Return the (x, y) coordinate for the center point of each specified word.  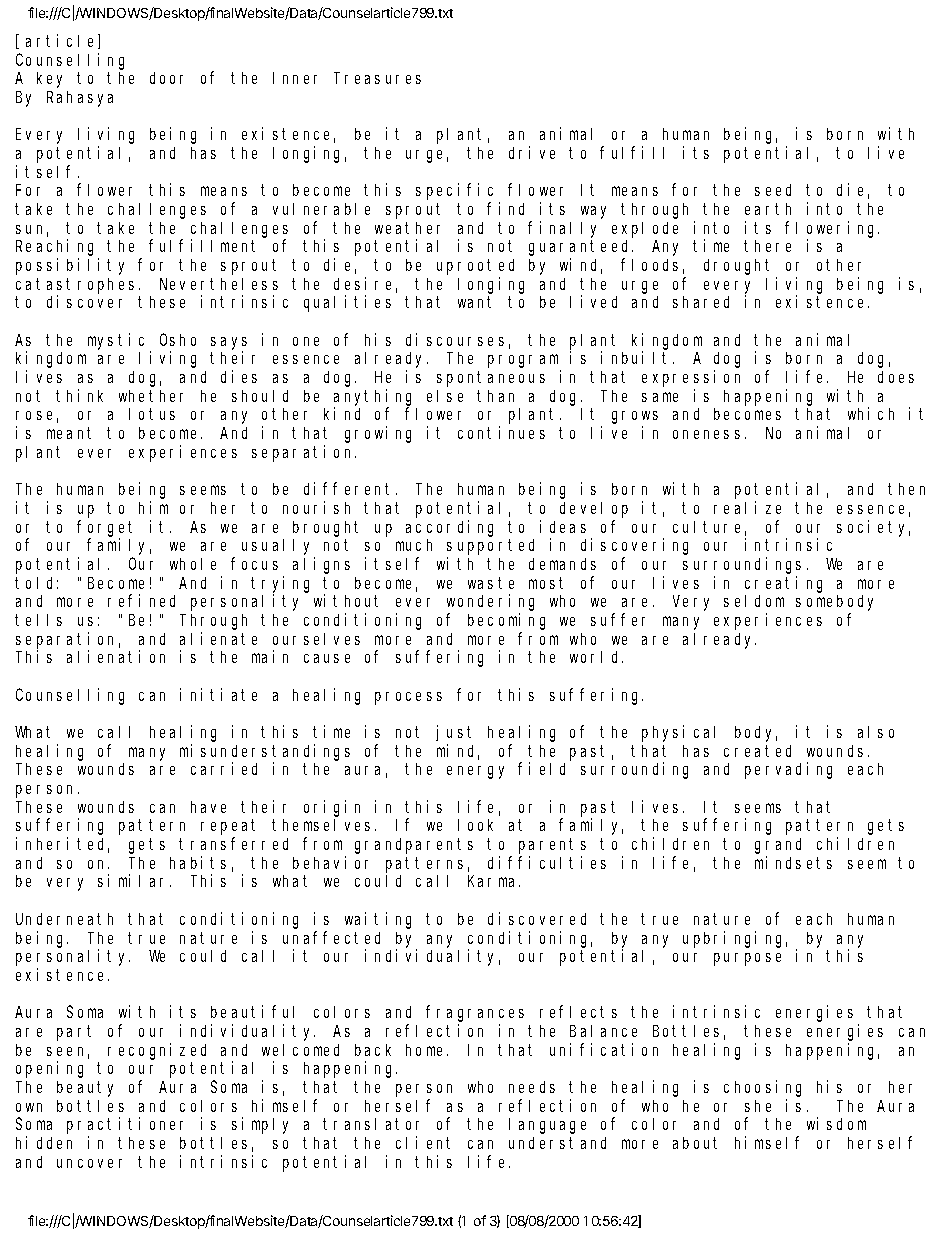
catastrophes (78, 286)
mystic (116, 341)
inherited (62, 845)
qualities (347, 303)
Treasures (378, 78)
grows (635, 417)
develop (594, 510)
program (523, 361)
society (873, 528)
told (36, 583)
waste (491, 583)
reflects (578, 1012)
